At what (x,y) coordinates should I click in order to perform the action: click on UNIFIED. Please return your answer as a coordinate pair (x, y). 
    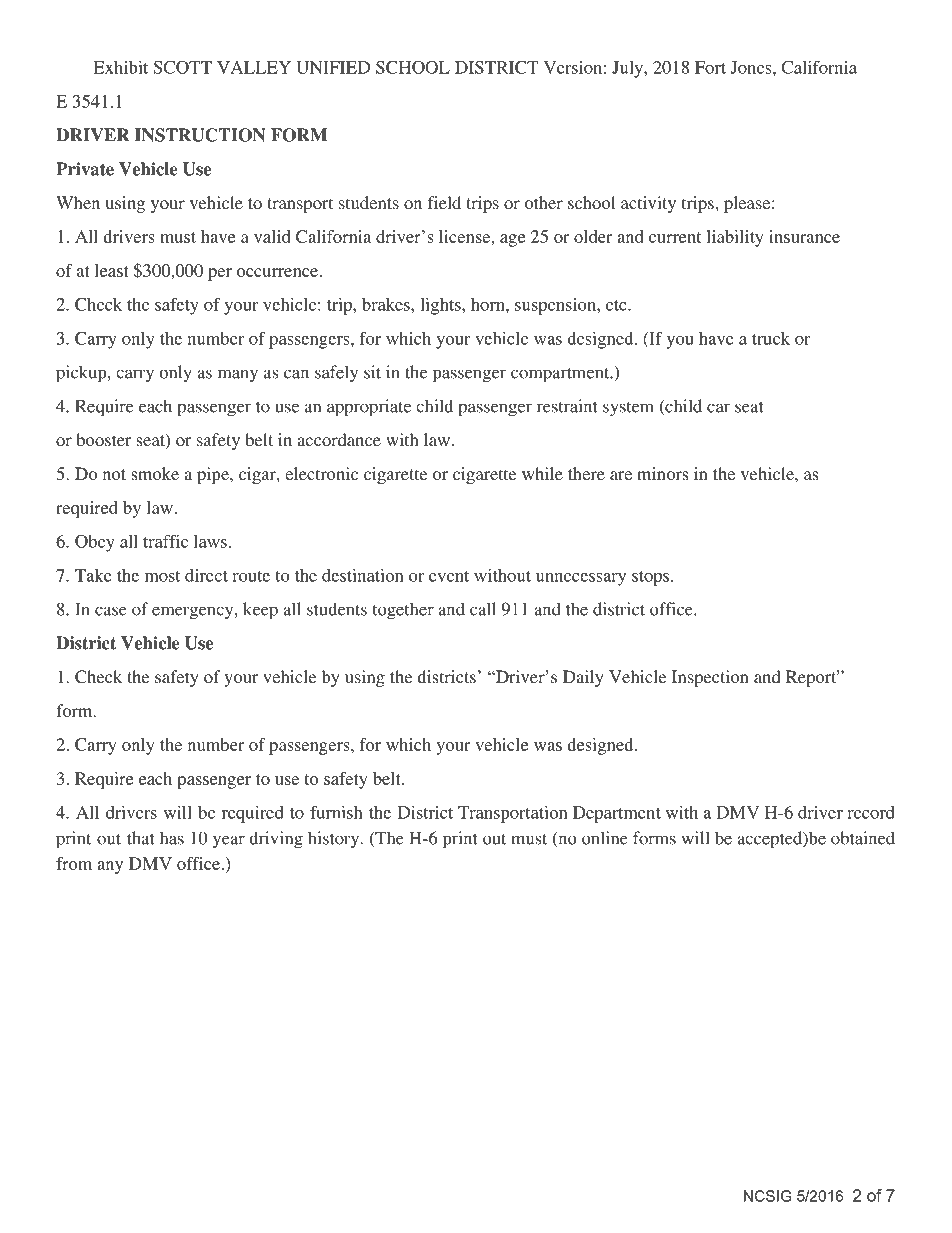
    Looking at the image, I should click on (333, 67).
